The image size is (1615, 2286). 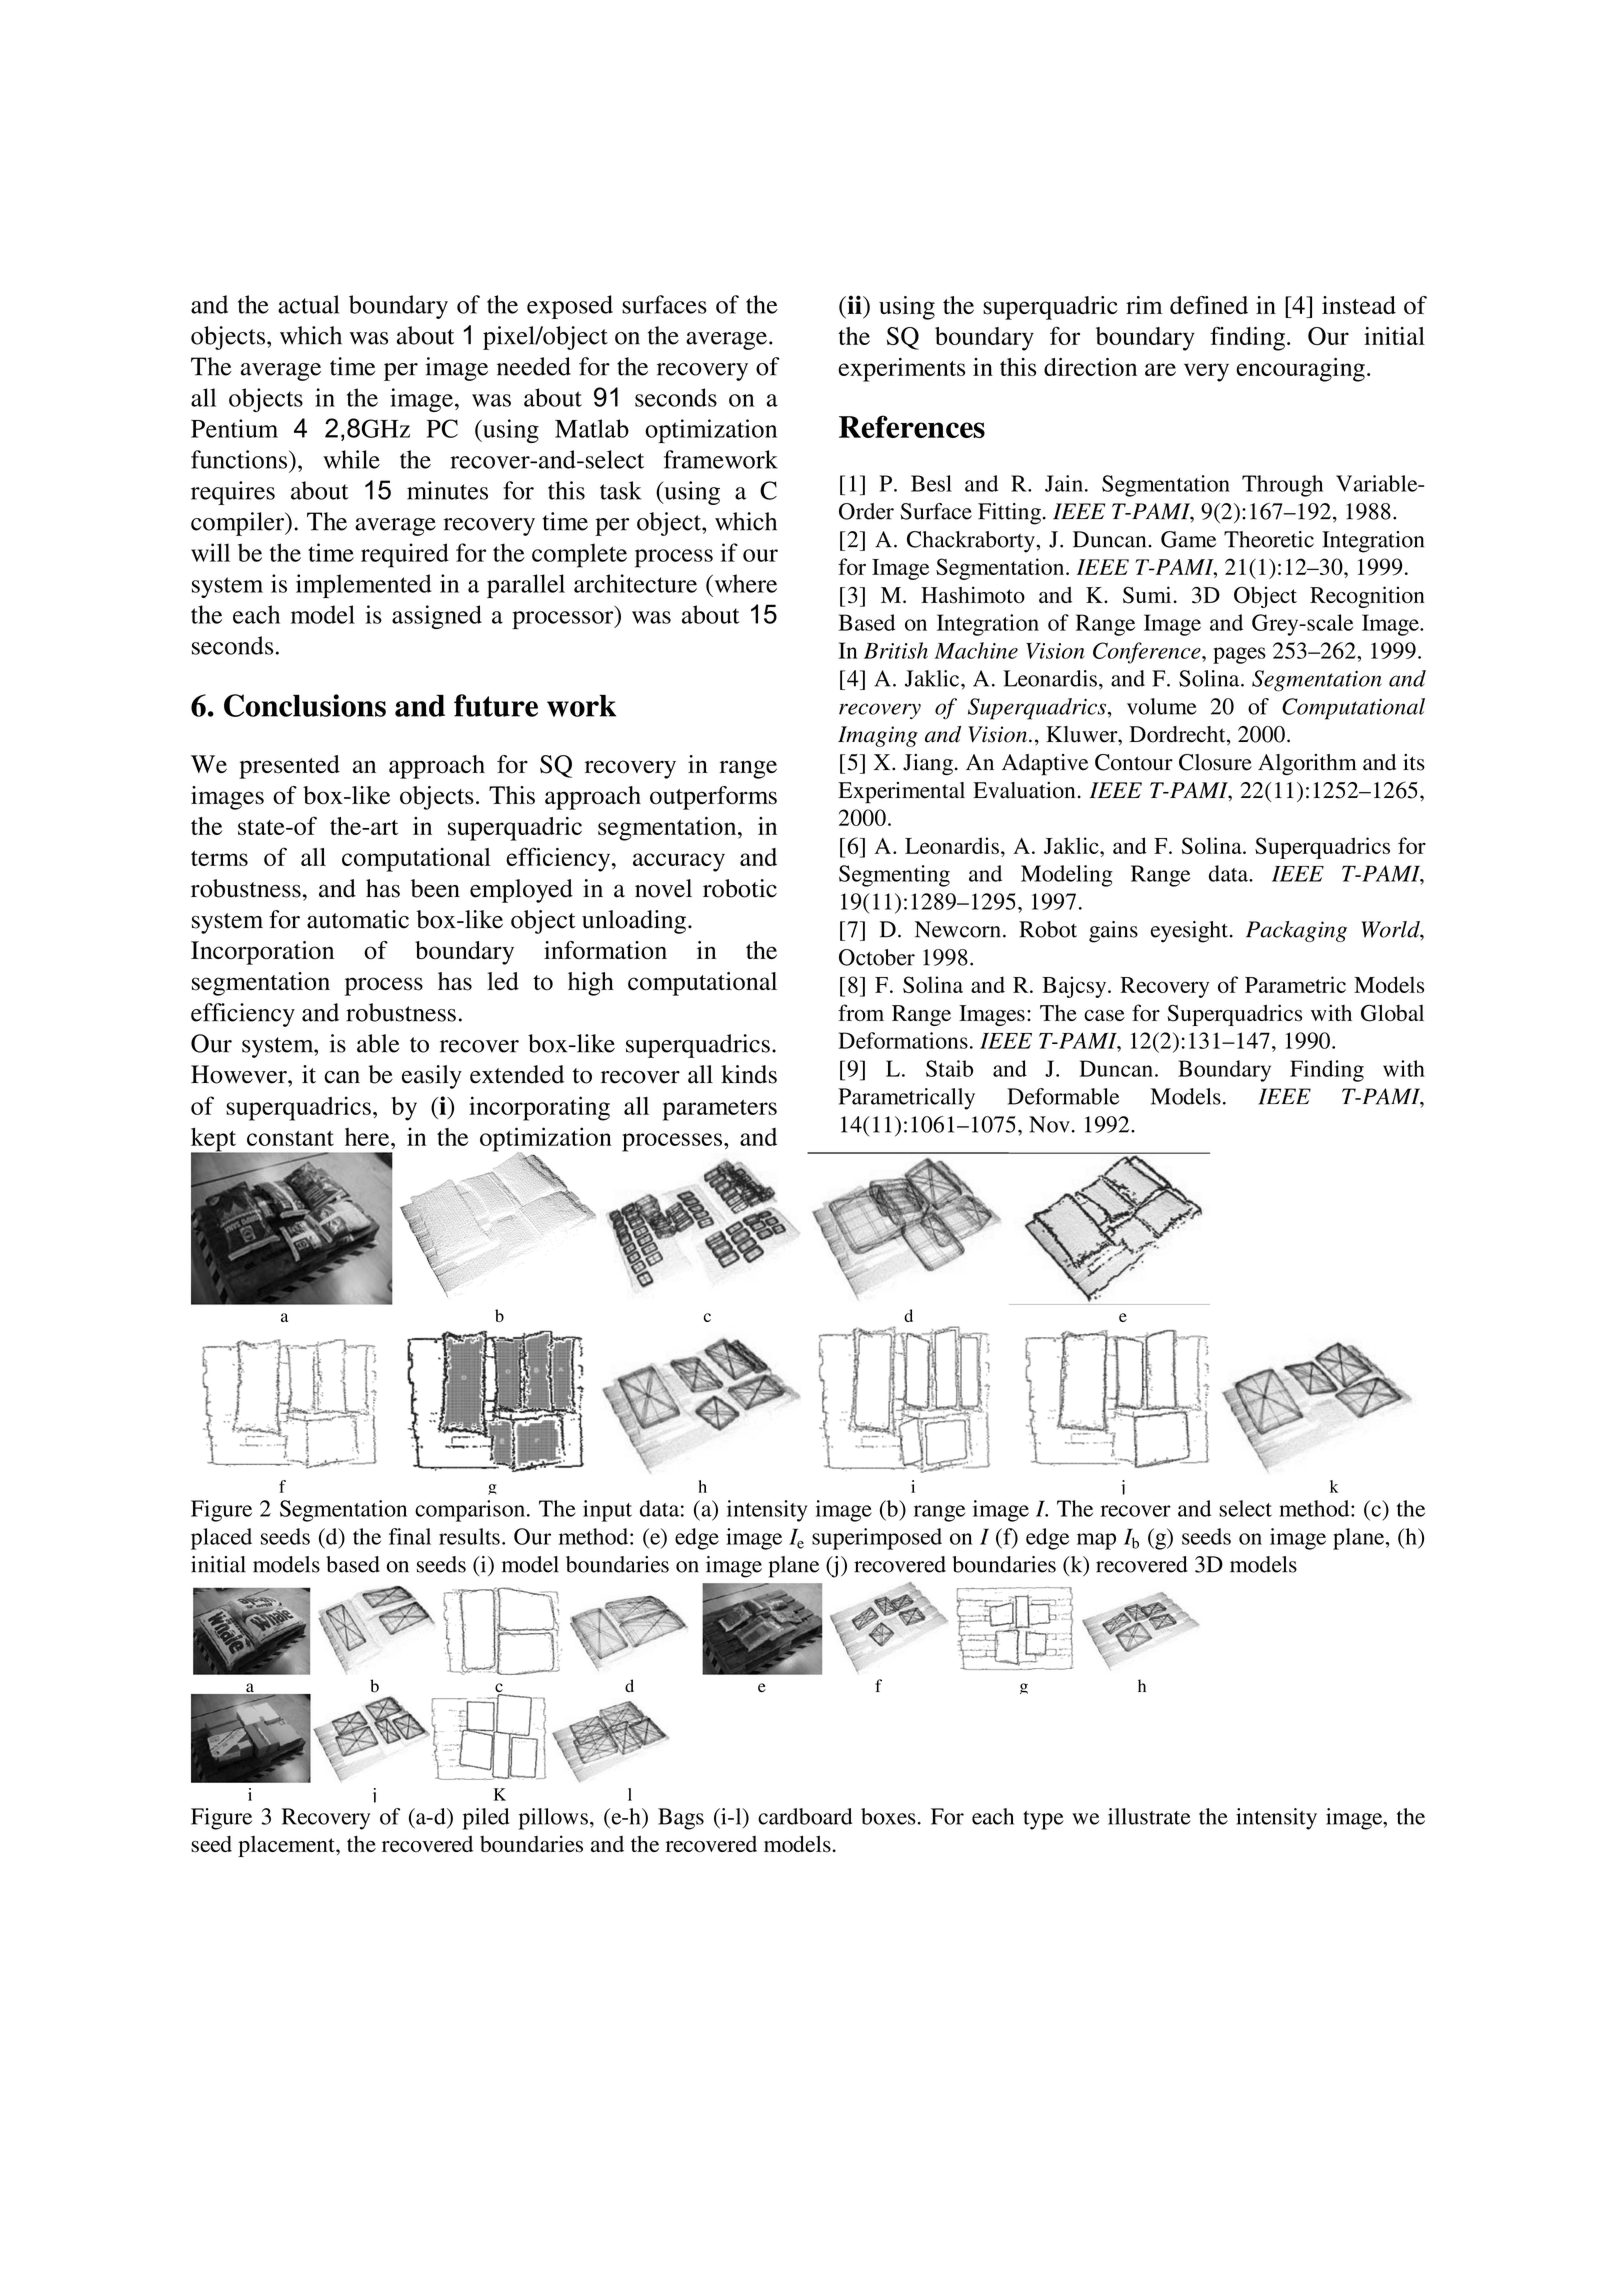 What do you see at coordinates (432, 1077) in the screenshot?
I see `easily` at bounding box center [432, 1077].
